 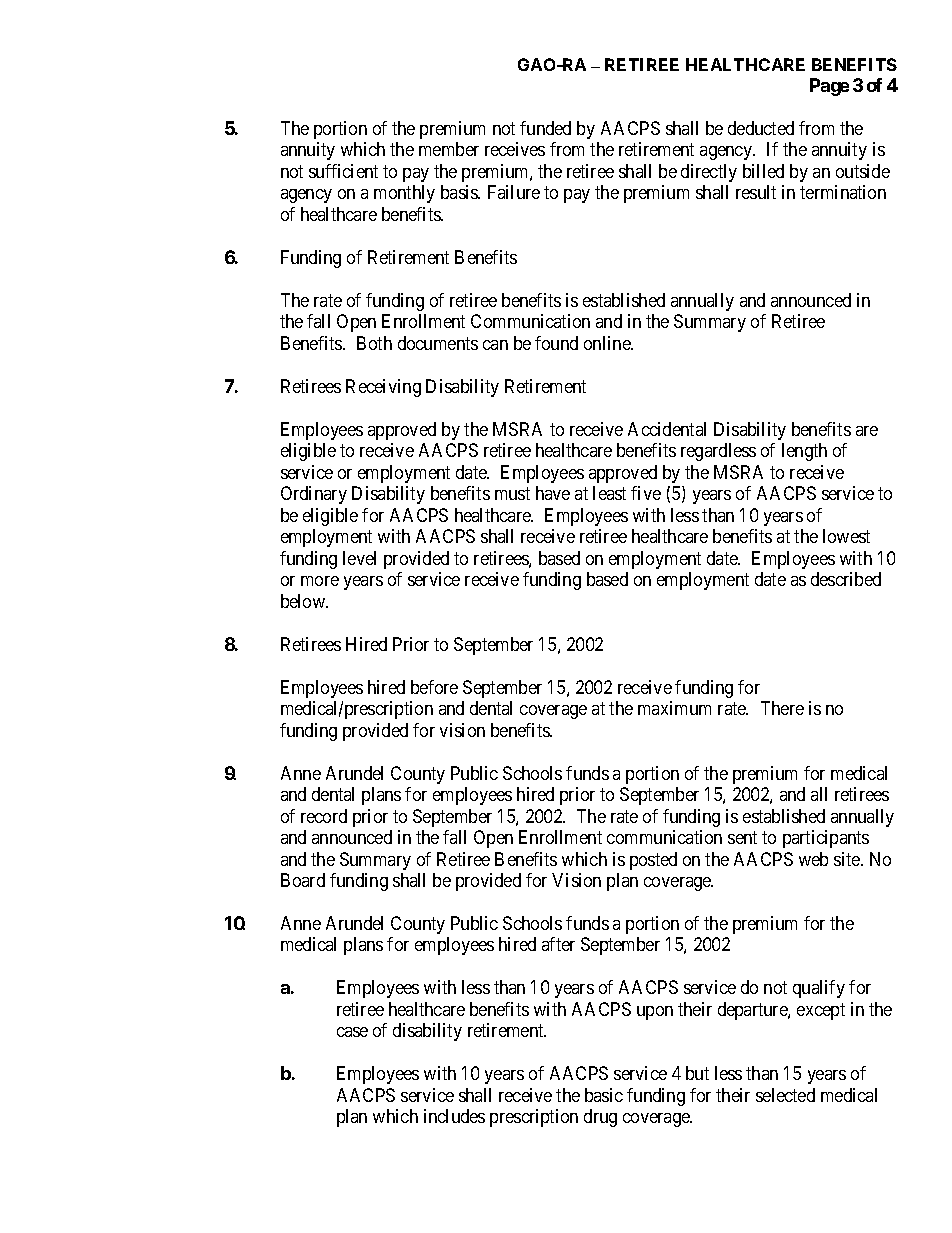 What do you see at coordinates (604, 1095) in the image?
I see `basic` at bounding box center [604, 1095].
